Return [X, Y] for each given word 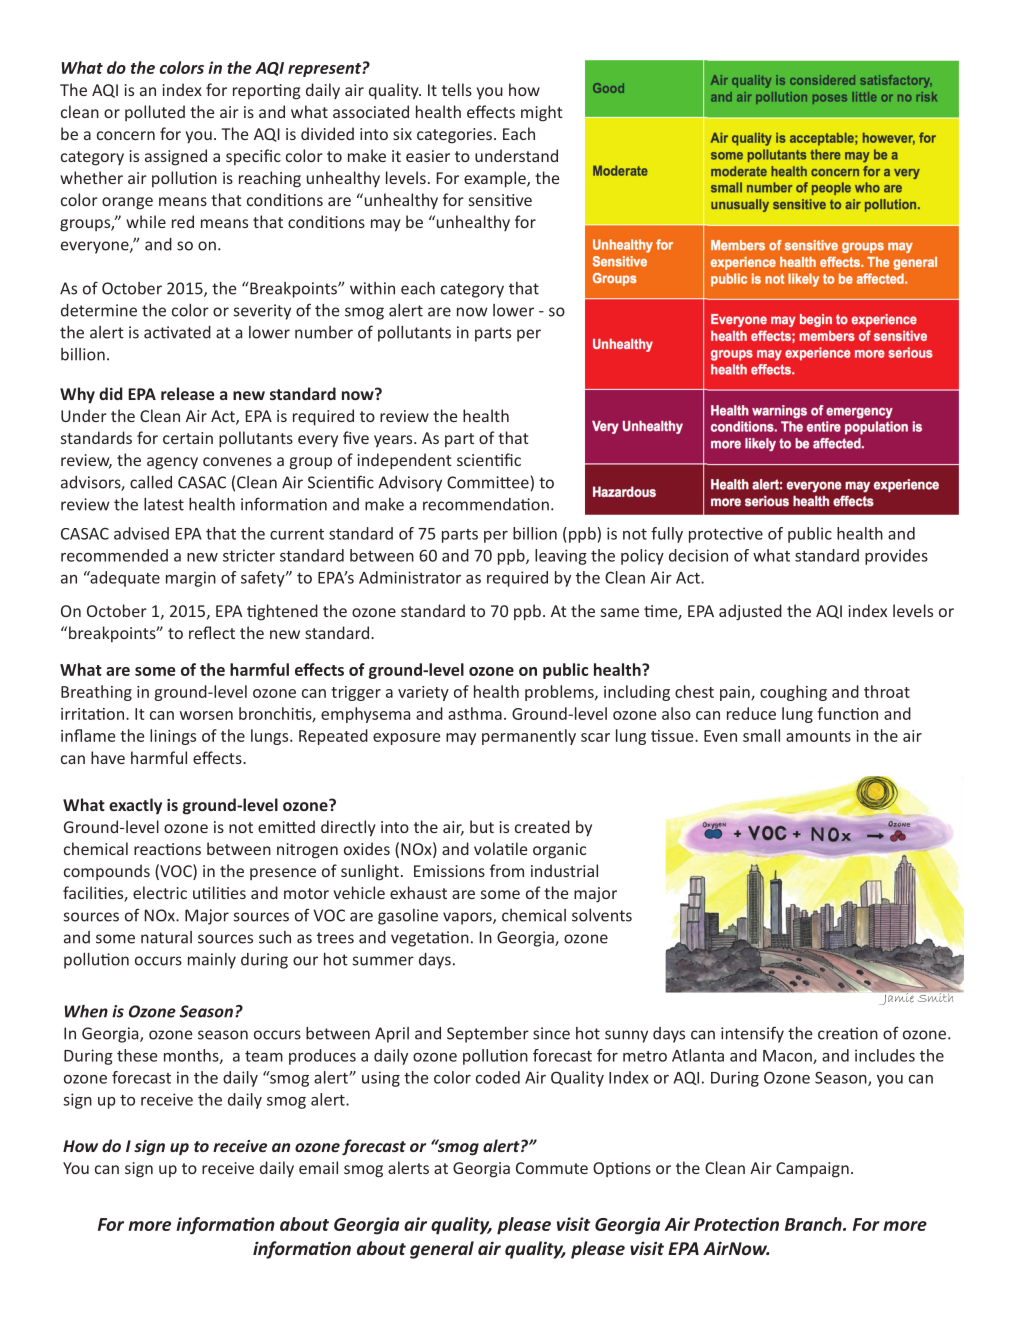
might [542, 113]
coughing [793, 693]
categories [456, 136]
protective [726, 535]
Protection [736, 1224]
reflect [212, 632]
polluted [155, 113]
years [394, 441]
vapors [468, 918]
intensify [752, 1034]
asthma [475, 713]
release [188, 393]
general [442, 1250]
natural [166, 937]
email [318, 1167]
